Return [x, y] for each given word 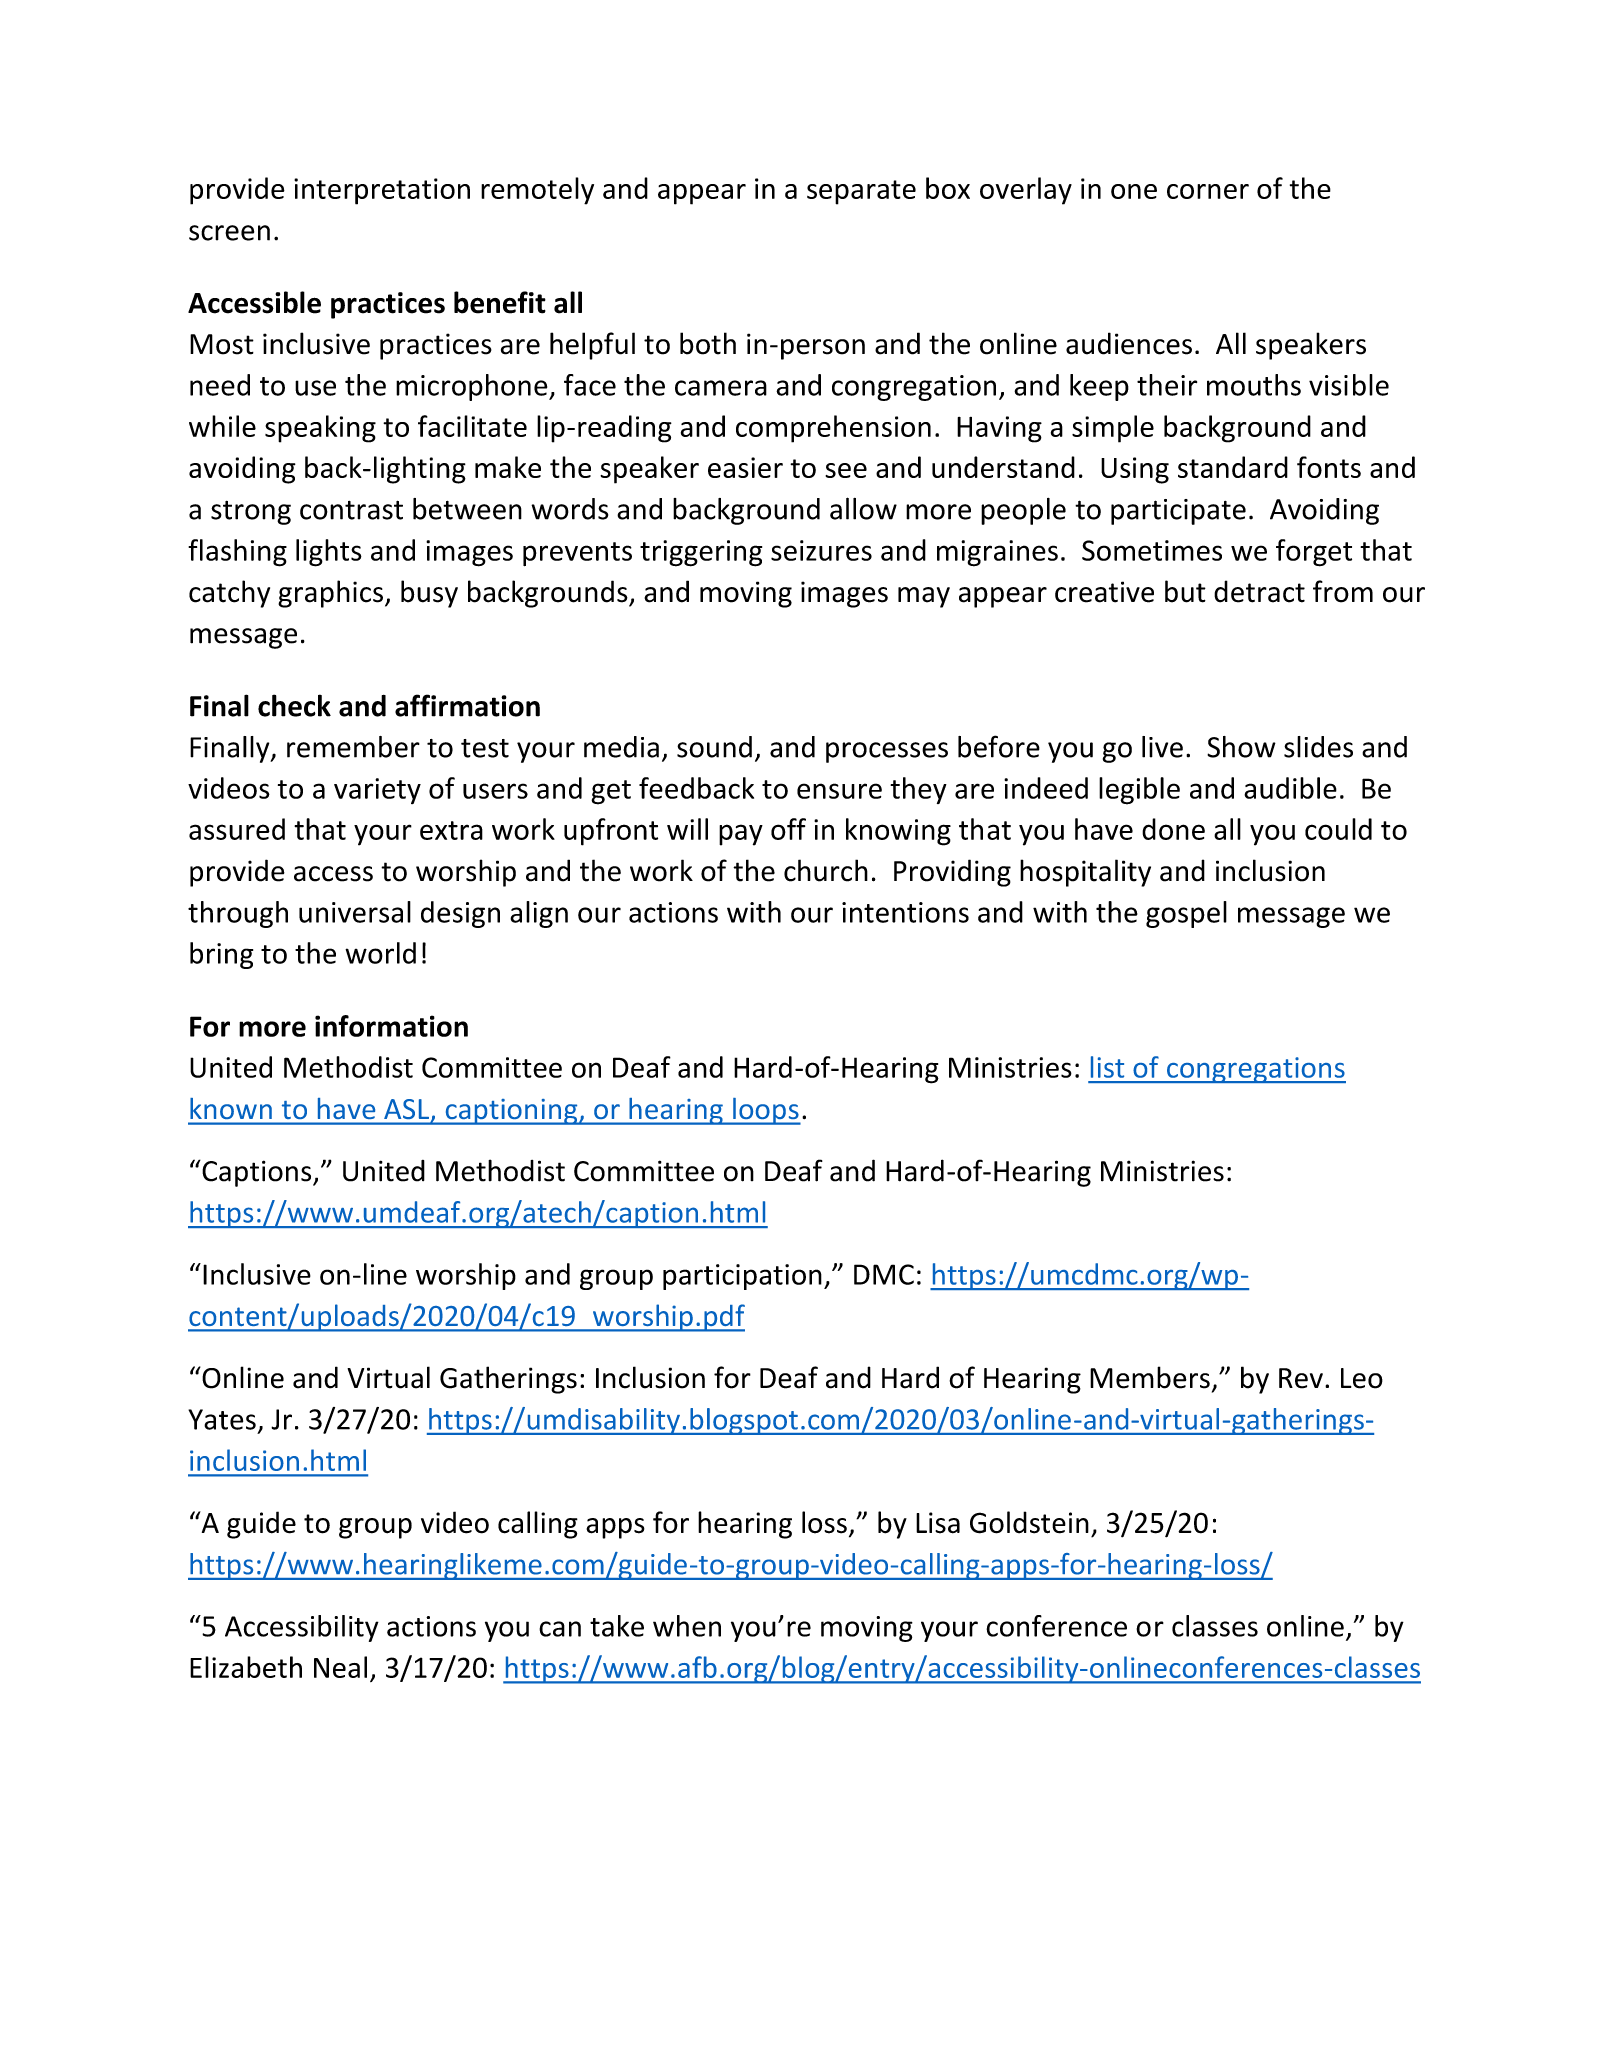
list [1107, 1067]
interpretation [382, 191]
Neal [340, 1667]
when [687, 1626]
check [294, 705]
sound [714, 747]
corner [1208, 191]
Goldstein [1029, 1522]
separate [861, 192]
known [231, 1108]
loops [766, 1111]
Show [1241, 747]
